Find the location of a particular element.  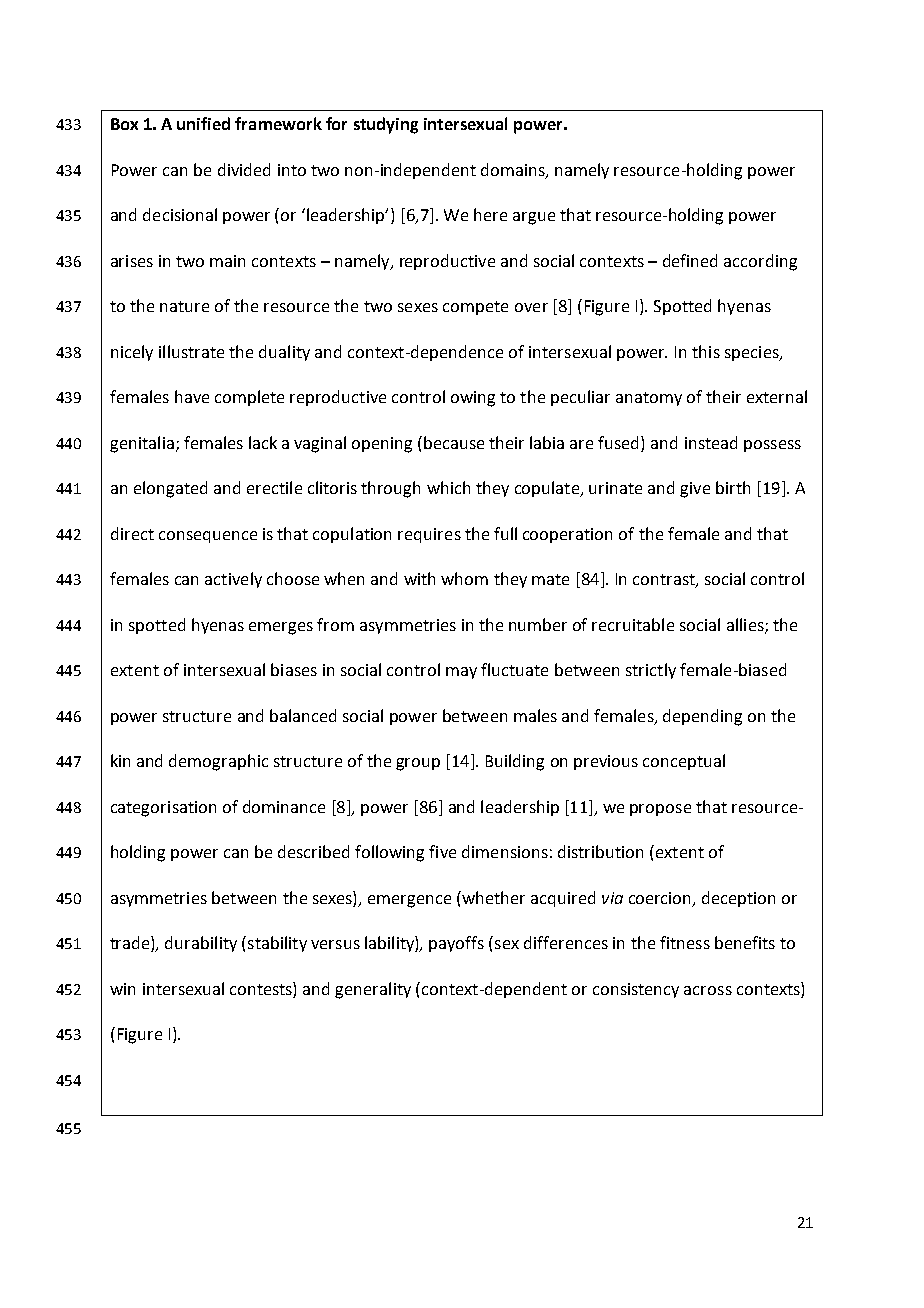

contrast is located at coordinates (665, 581).
